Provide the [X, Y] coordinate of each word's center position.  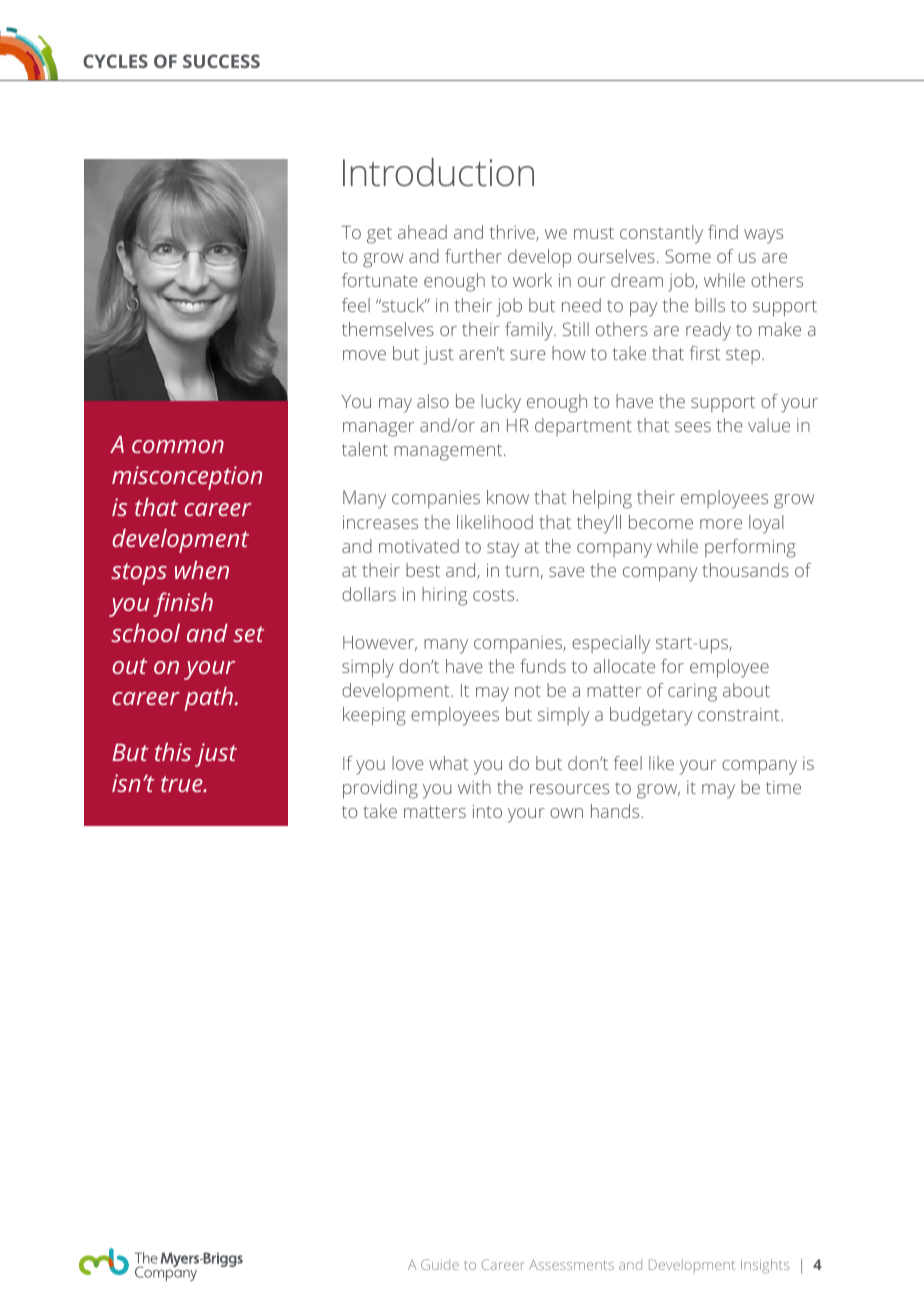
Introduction [438, 172]
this [173, 751]
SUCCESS [221, 61]
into [487, 811]
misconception [187, 478]
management [449, 452]
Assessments [571, 1264]
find [723, 232]
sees [693, 427]
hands [616, 811]
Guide [440, 1264]
